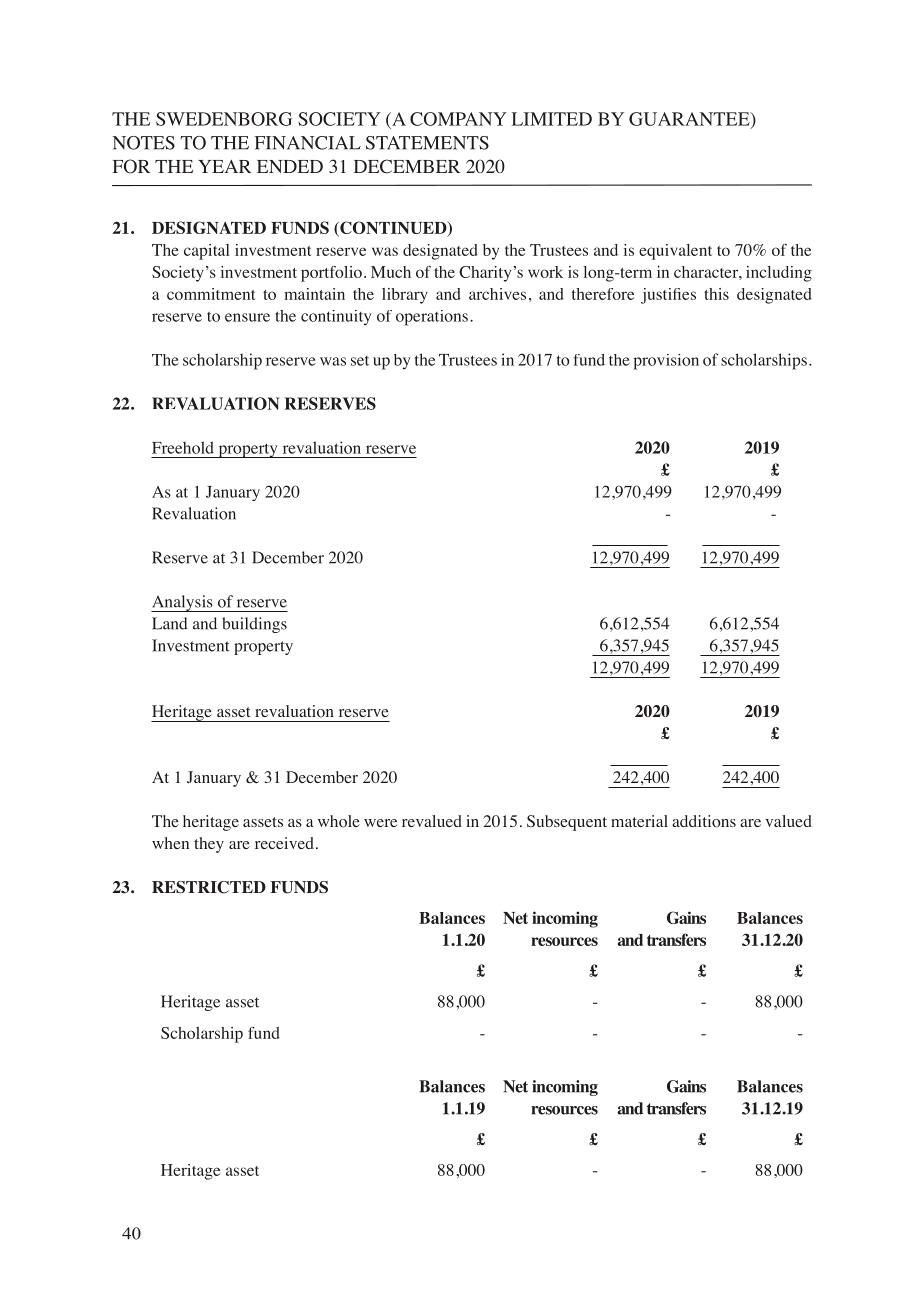  I want to click on were, so click(380, 823).
